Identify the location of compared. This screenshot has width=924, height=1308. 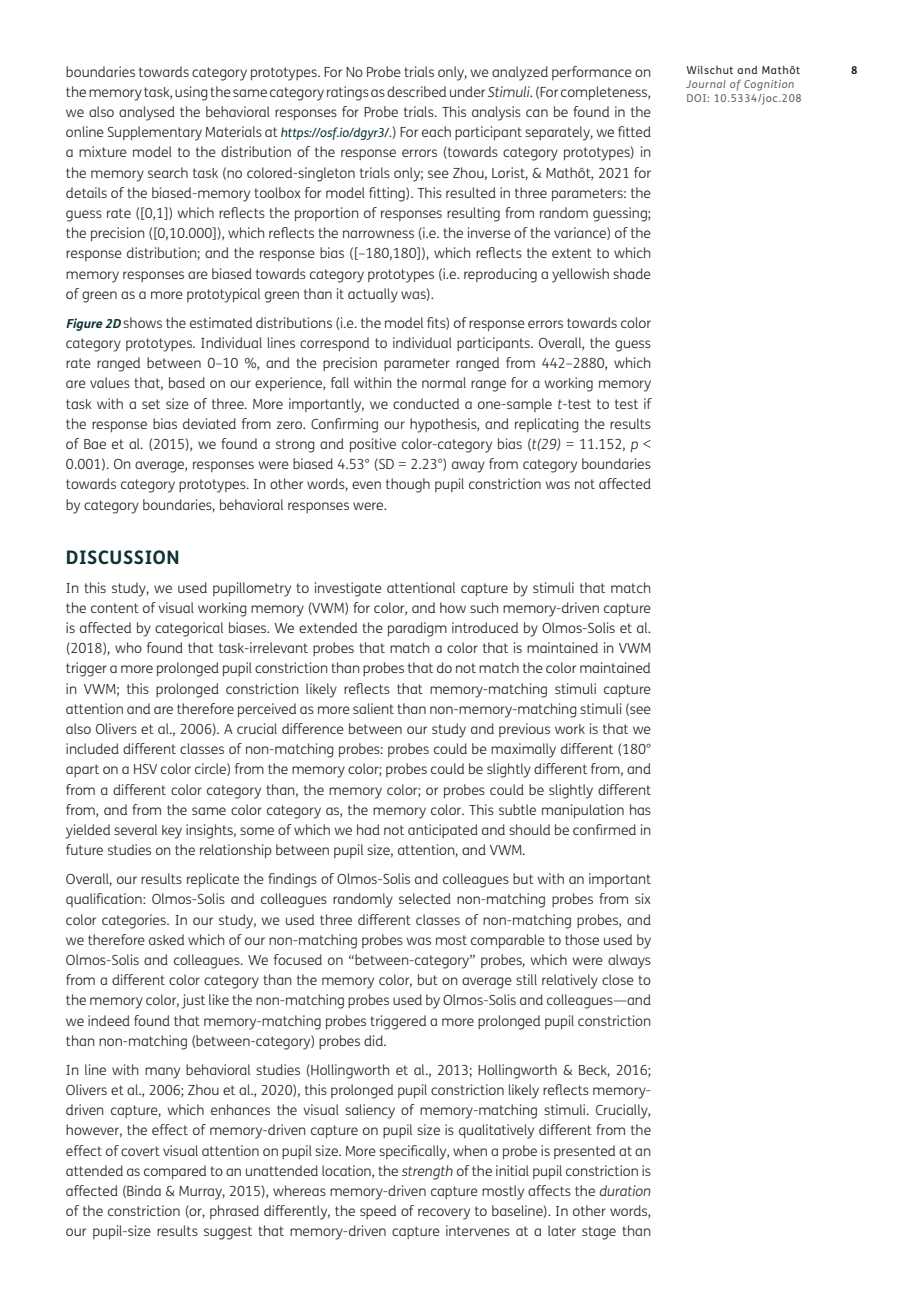
(175, 1172).
